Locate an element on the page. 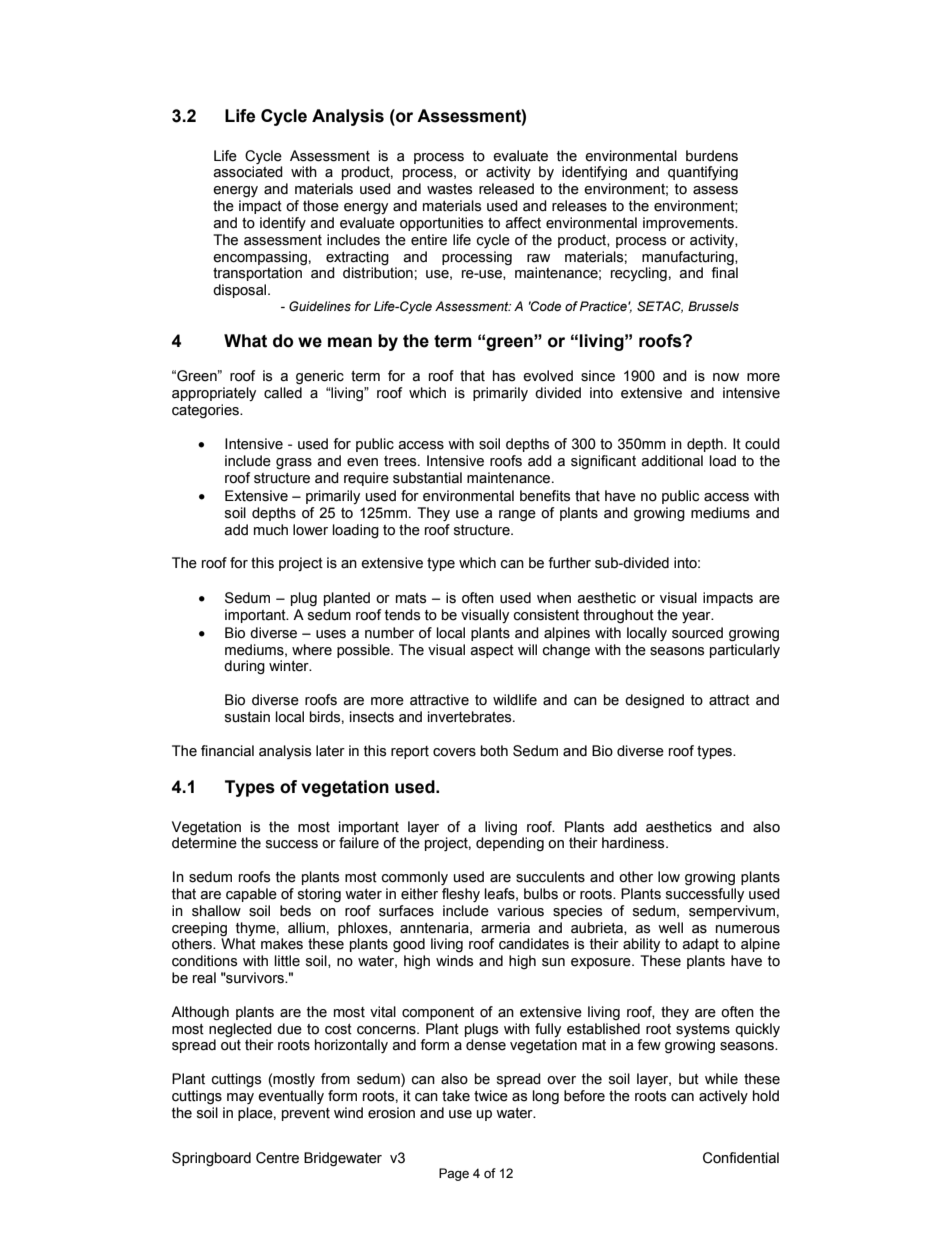  released is located at coordinates (506, 189).
